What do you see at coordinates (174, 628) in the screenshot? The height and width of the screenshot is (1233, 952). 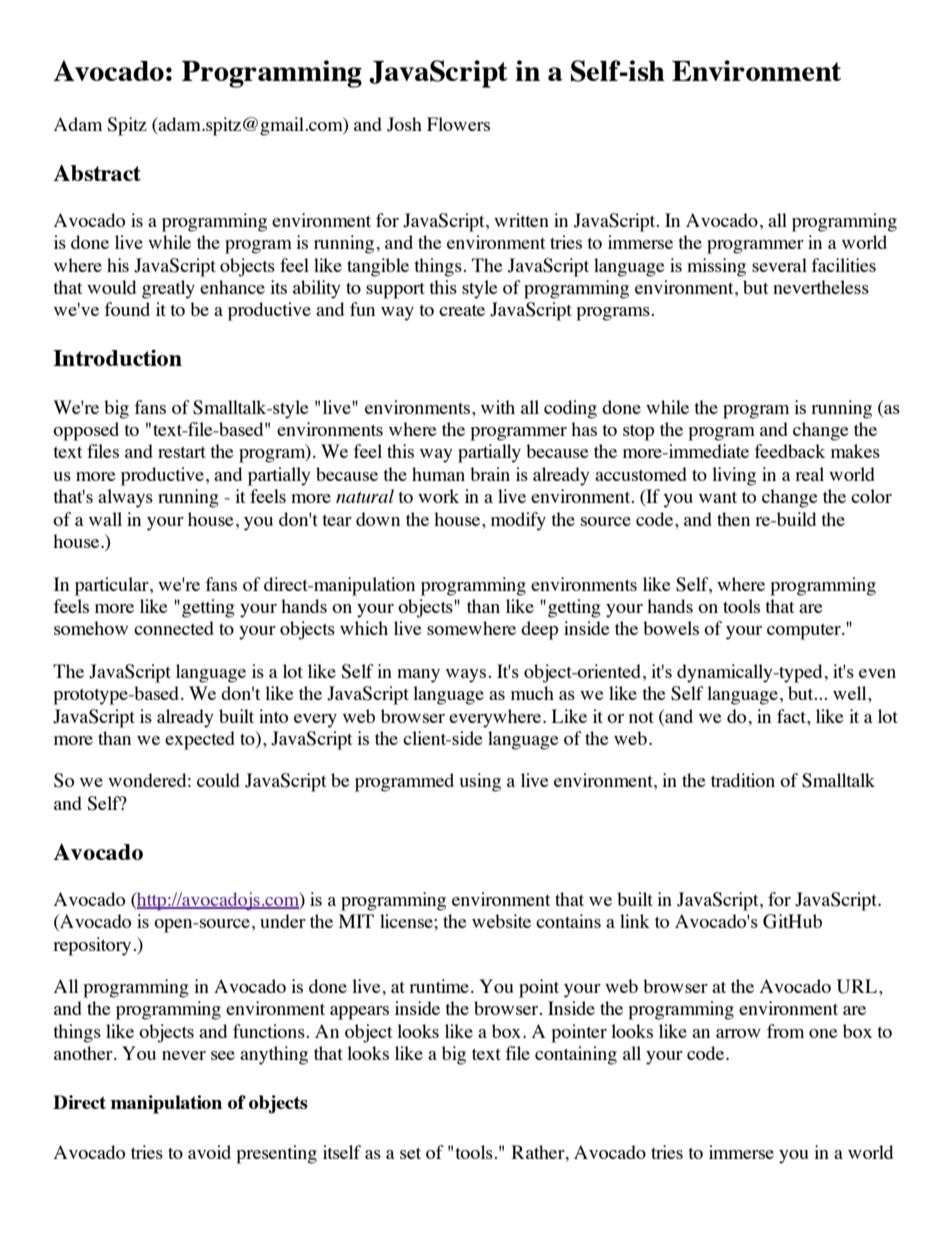 I see `connected` at bounding box center [174, 628].
